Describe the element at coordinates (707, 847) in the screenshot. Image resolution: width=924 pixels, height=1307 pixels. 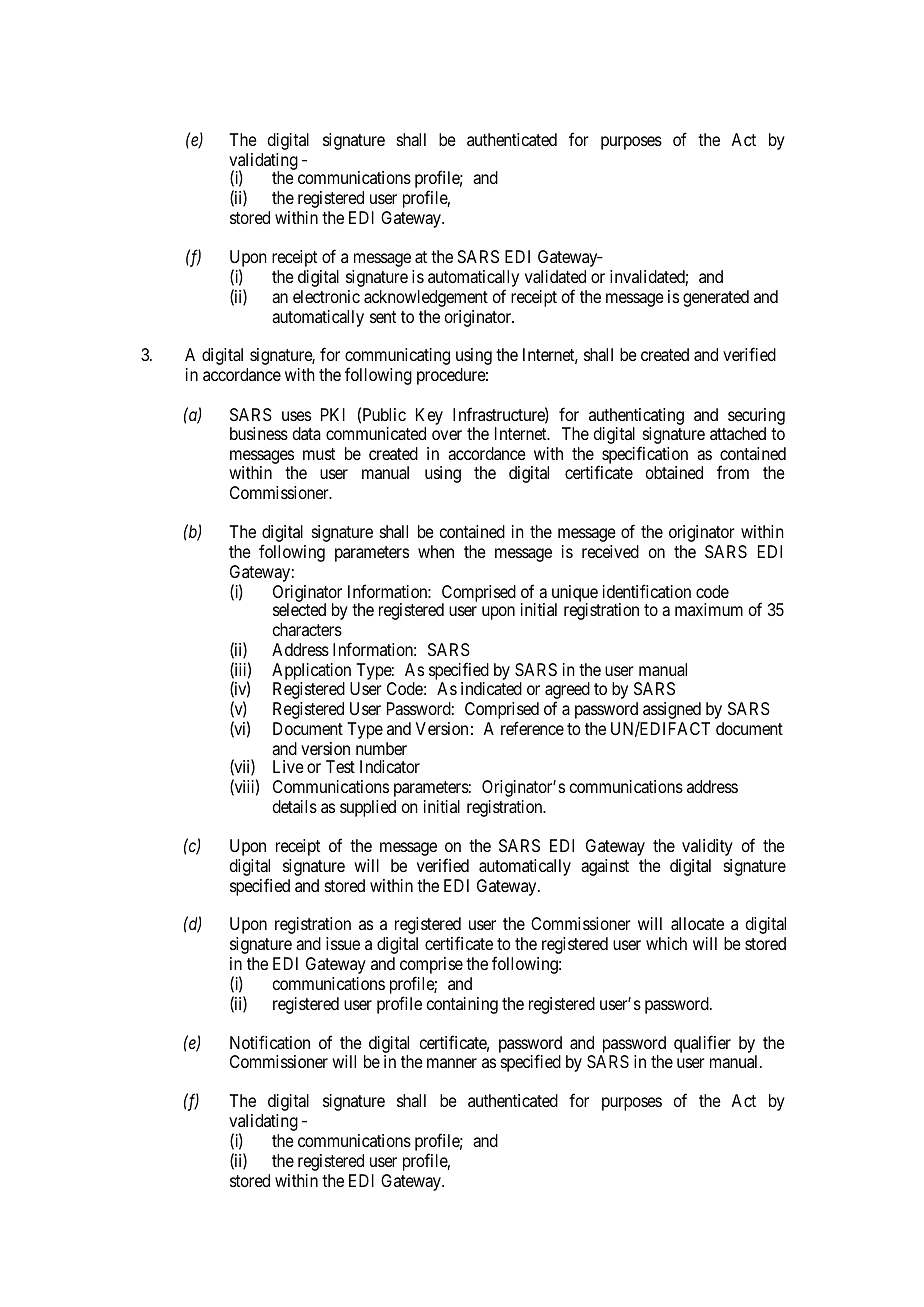
I see `validity` at that location.
